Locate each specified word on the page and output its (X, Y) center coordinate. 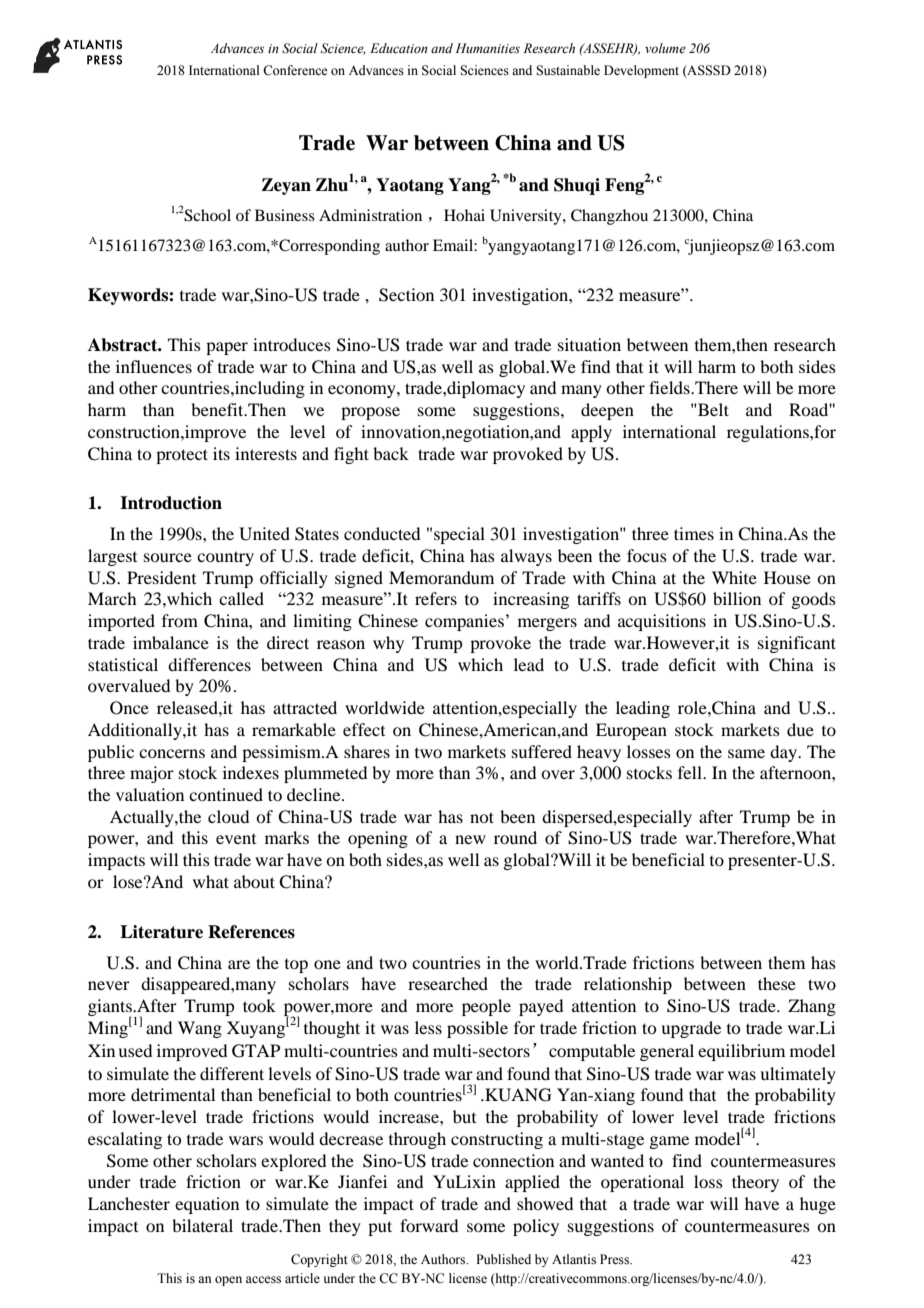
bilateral (202, 1225)
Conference (295, 70)
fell (691, 772)
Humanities (487, 48)
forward (429, 1225)
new (470, 839)
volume (665, 48)
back (391, 453)
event (236, 839)
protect (182, 456)
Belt (712, 409)
